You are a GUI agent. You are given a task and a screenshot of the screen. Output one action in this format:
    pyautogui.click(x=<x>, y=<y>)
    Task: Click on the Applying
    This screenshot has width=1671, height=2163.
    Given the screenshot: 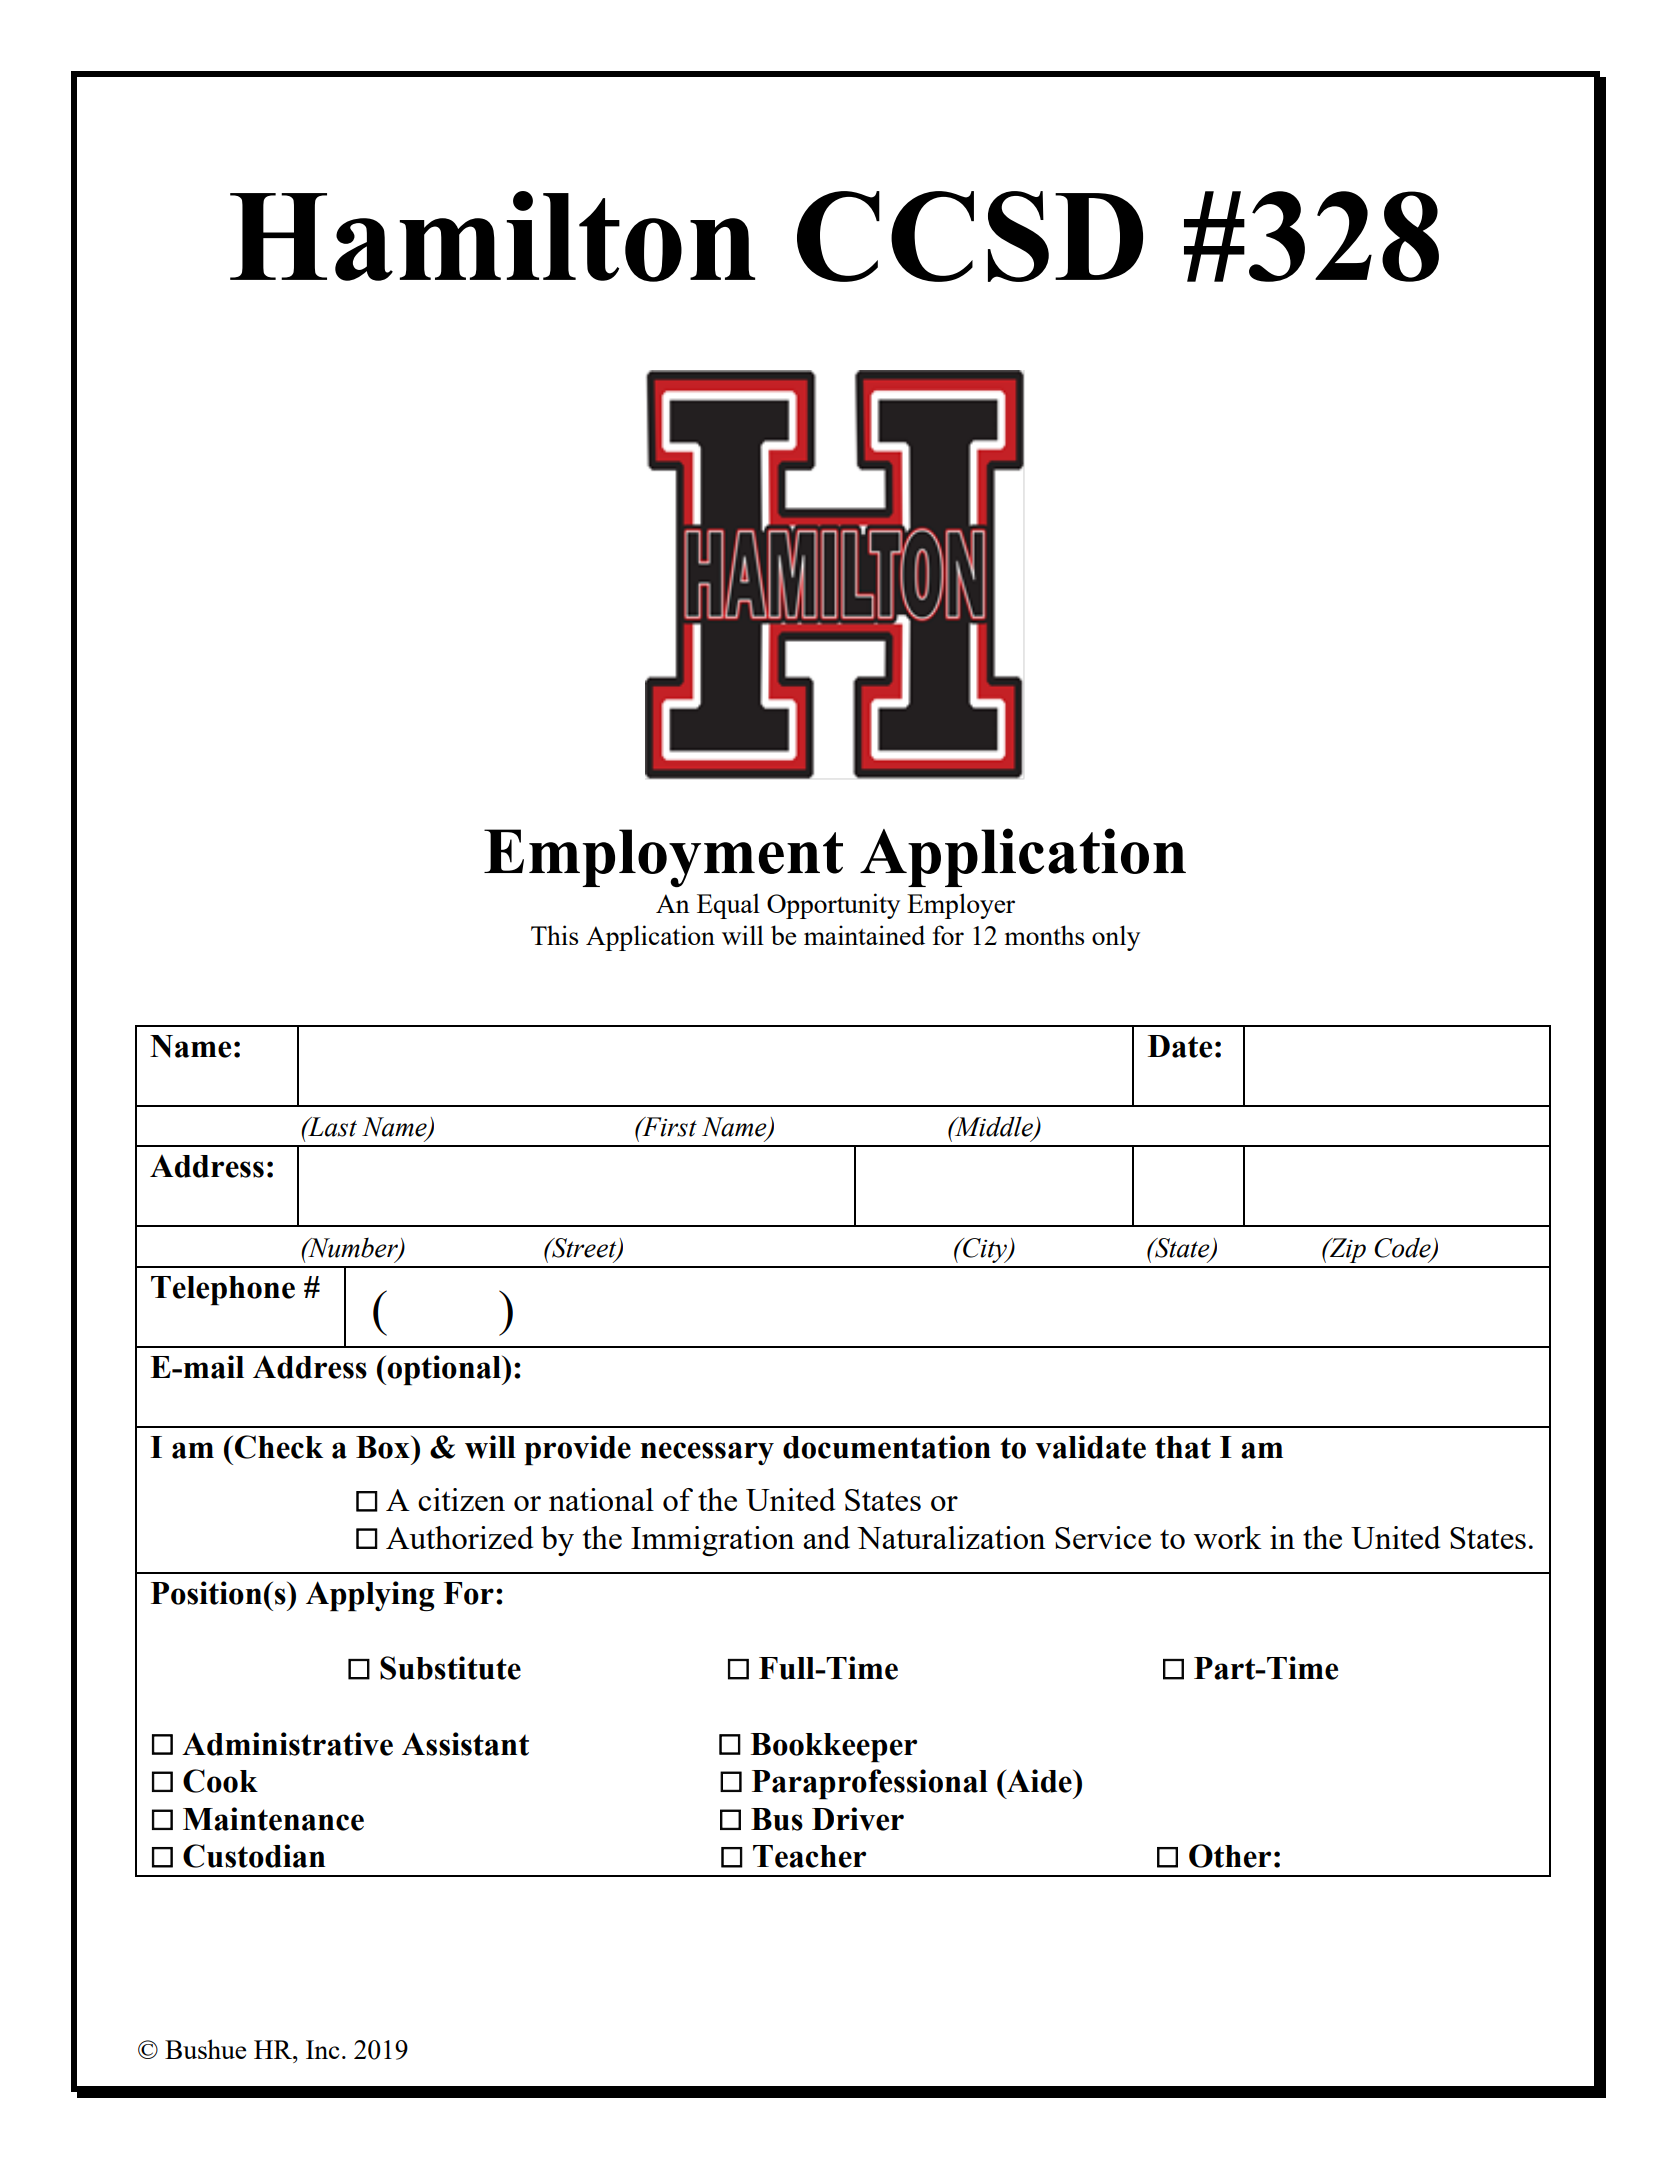 What is the action you would take?
    pyautogui.click(x=370, y=1596)
